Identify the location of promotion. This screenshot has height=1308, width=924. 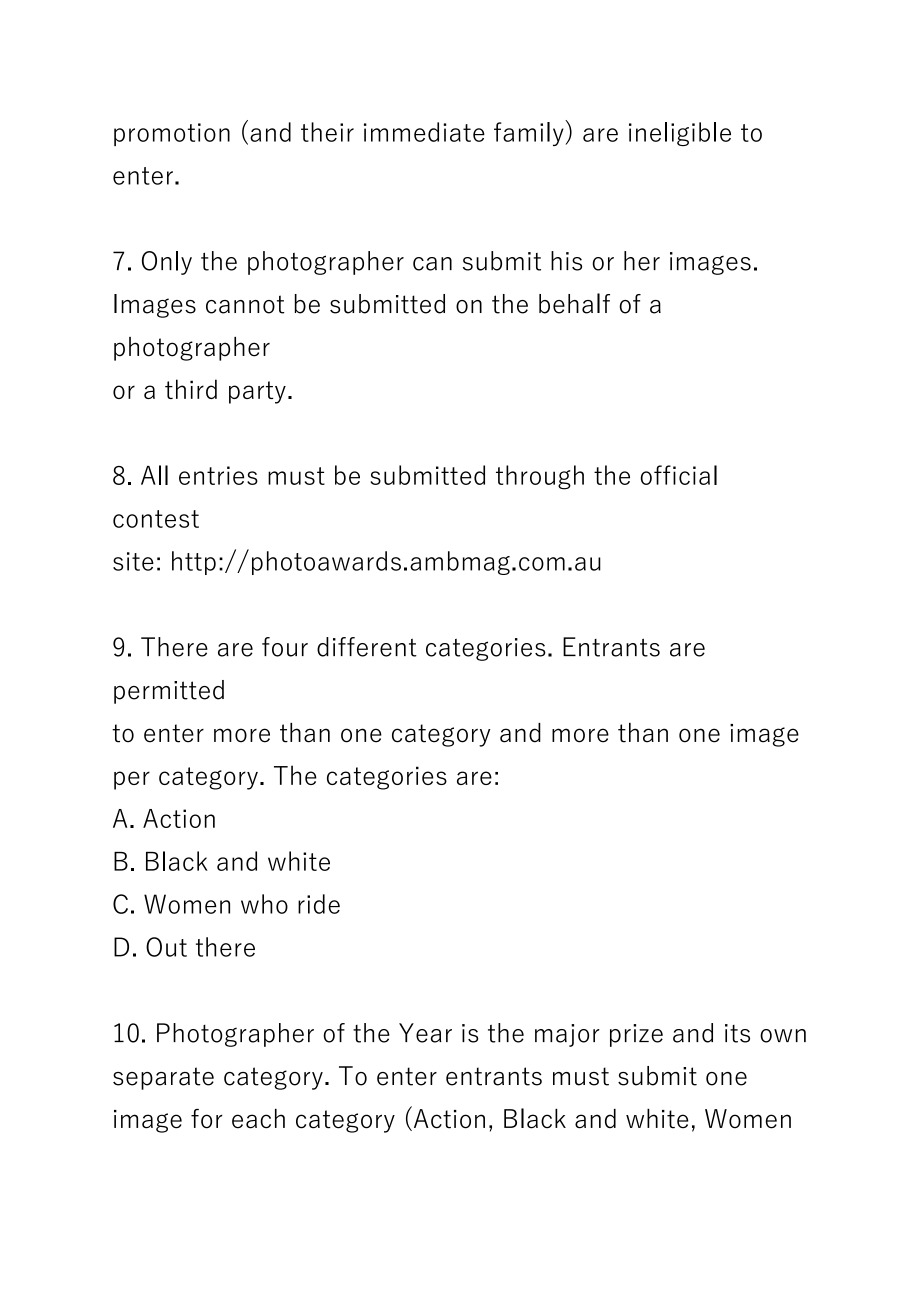
(172, 134).
